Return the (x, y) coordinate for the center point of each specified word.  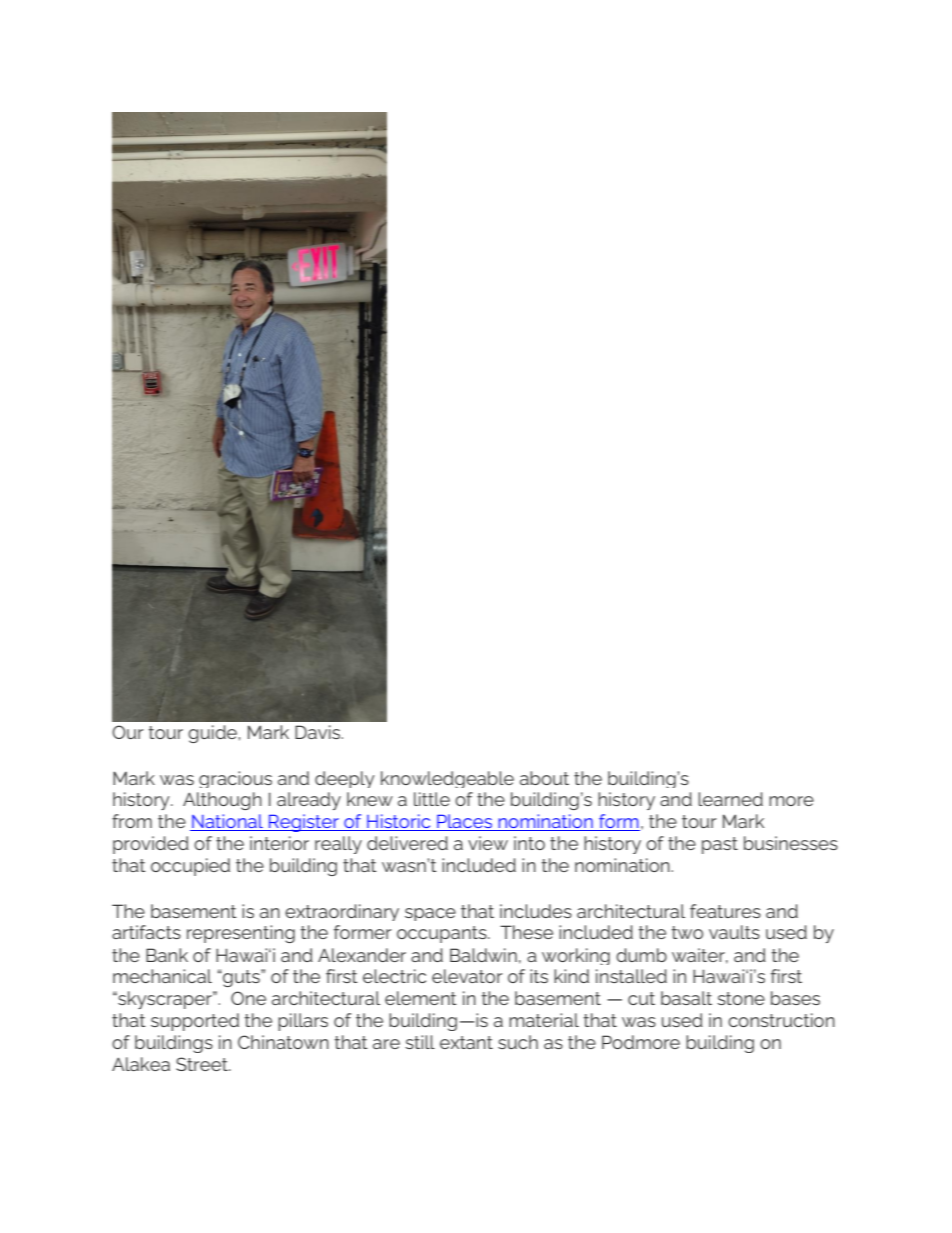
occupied (190, 867)
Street (203, 1064)
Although (222, 801)
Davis (319, 732)
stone (741, 998)
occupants (443, 934)
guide (213, 734)
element (421, 998)
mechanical (162, 976)
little (432, 799)
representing (241, 934)
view (488, 843)
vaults (734, 932)
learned (730, 799)
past (720, 845)
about (544, 778)
